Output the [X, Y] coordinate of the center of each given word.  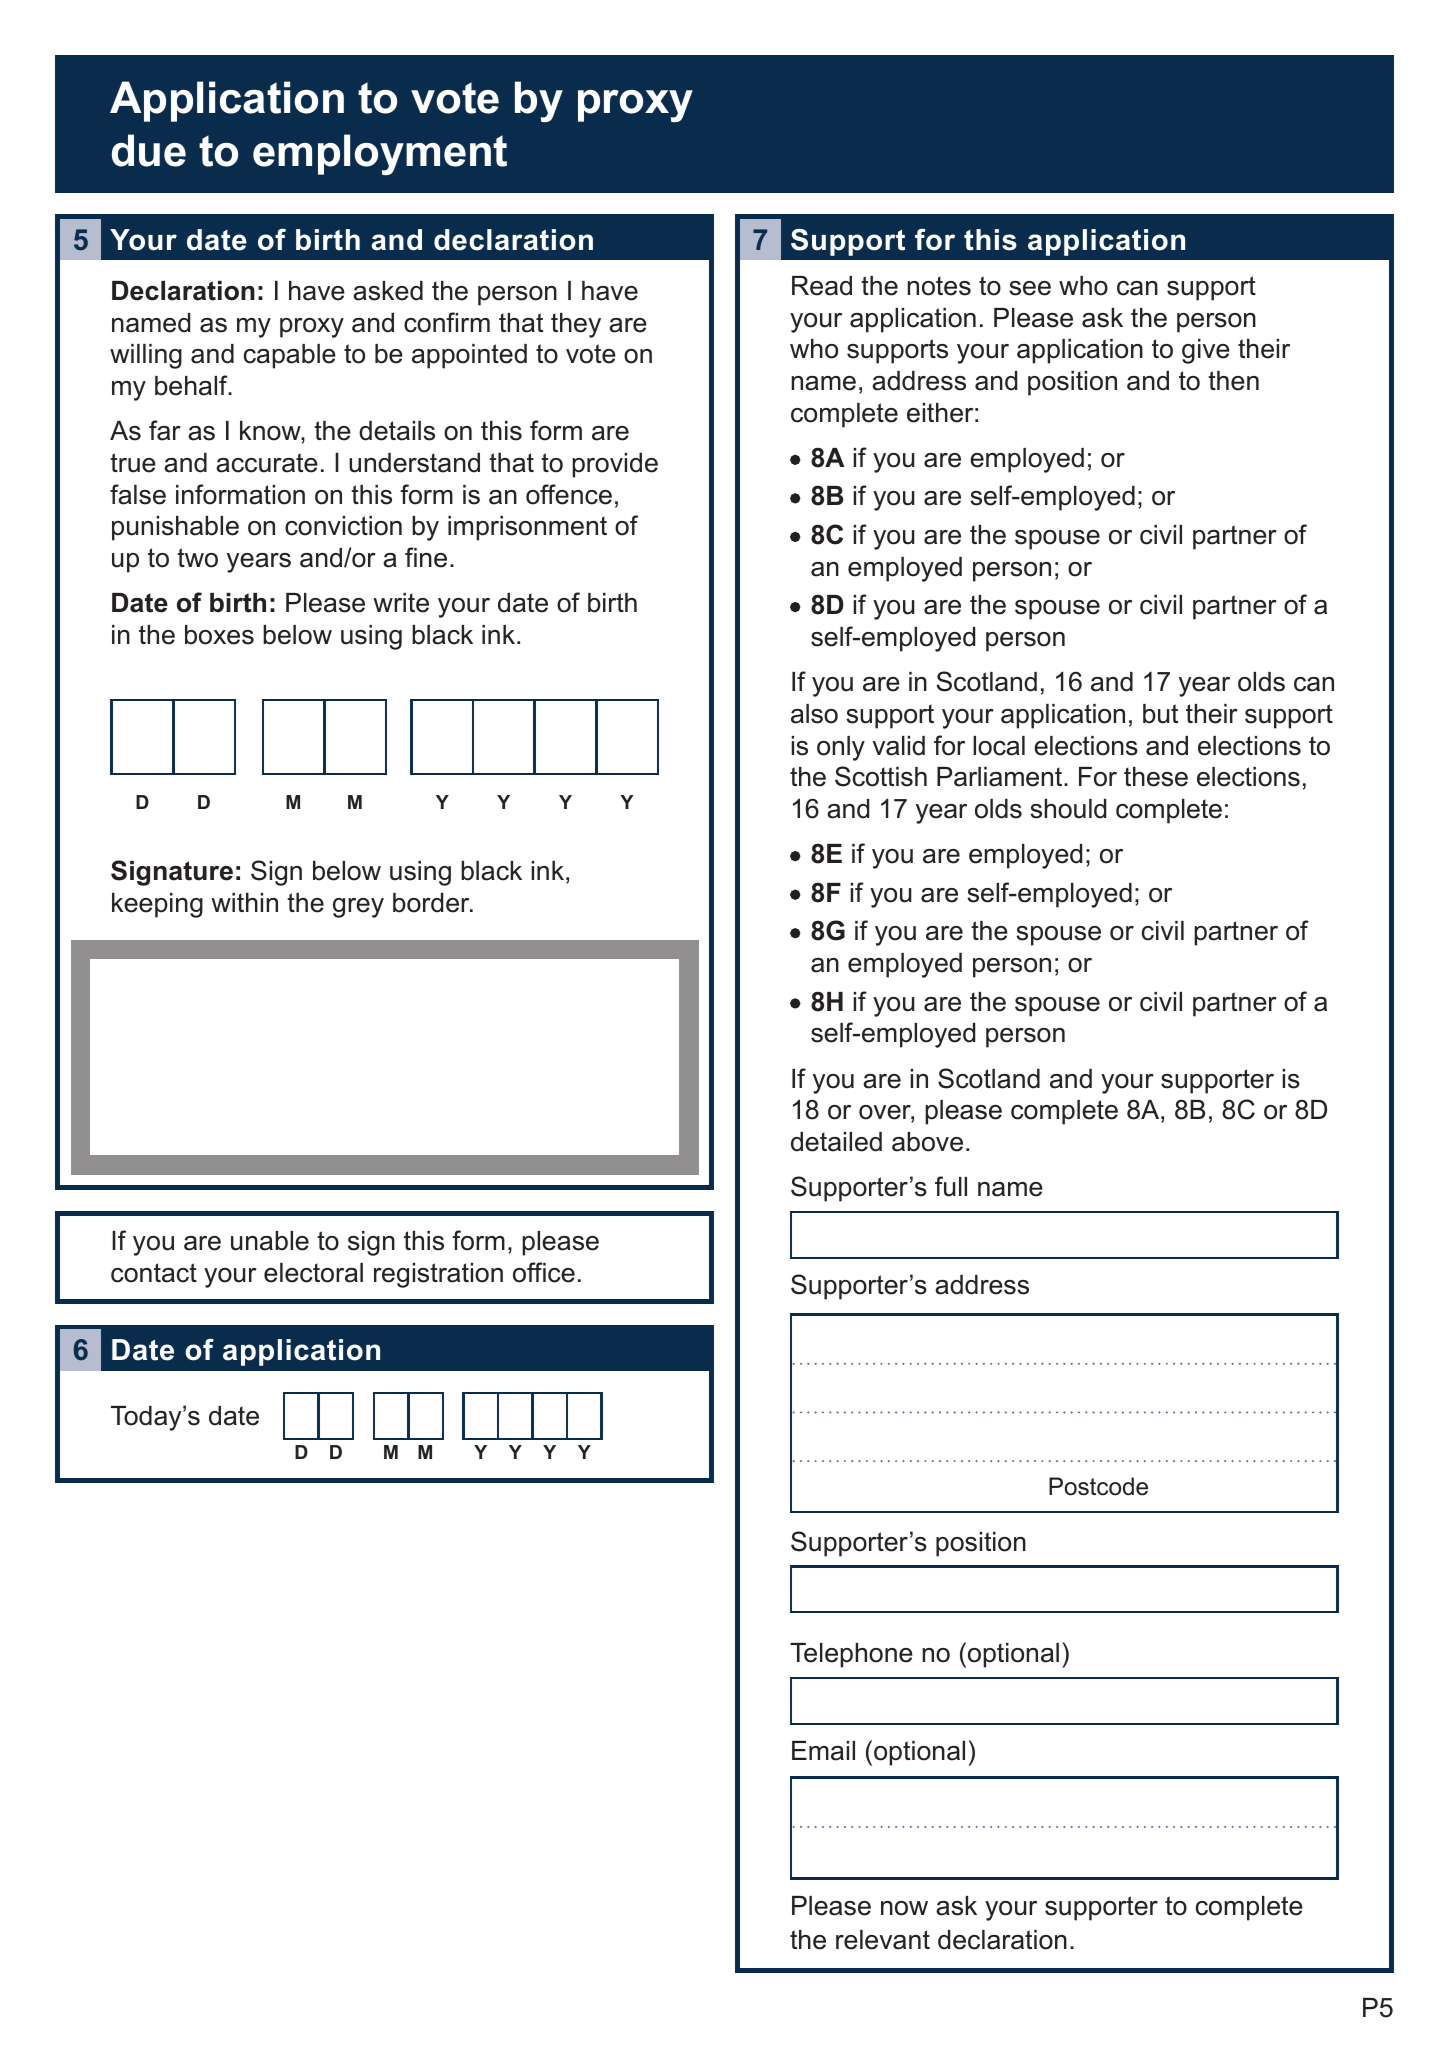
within [244, 902]
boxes [219, 635]
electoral [313, 1273]
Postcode [1098, 1486]
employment [380, 154]
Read [822, 286]
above [927, 1142]
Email [823, 1751]
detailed [836, 1142]
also [814, 714]
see [1030, 288]
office [544, 1272]
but [1160, 714]
